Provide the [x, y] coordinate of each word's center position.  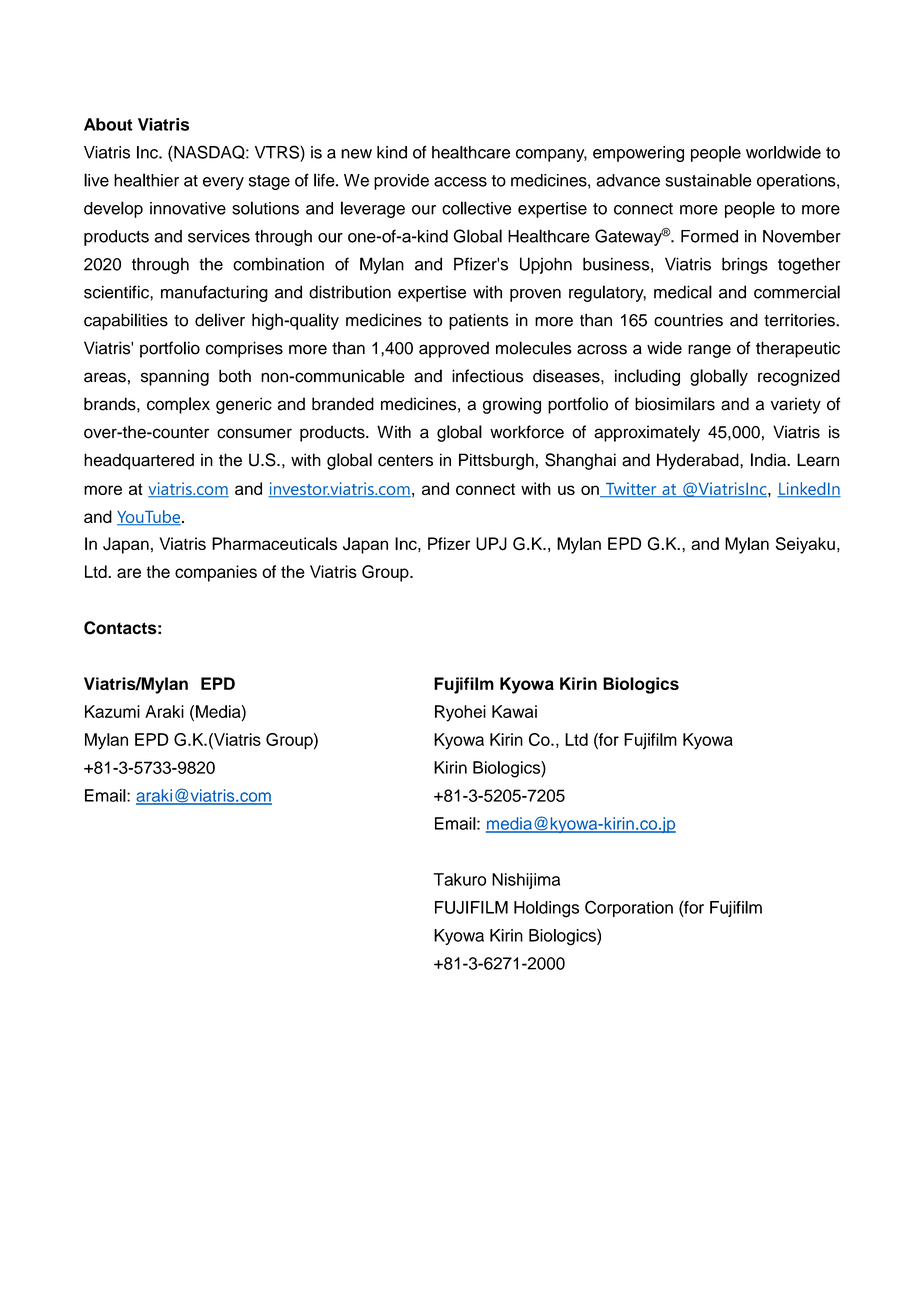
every [223, 183]
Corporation [629, 908]
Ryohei [460, 713]
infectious [487, 376]
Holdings [546, 909]
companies [216, 573]
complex [178, 405]
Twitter [631, 490]
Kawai [514, 711]
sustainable [709, 180]
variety [796, 405]
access [460, 182]
